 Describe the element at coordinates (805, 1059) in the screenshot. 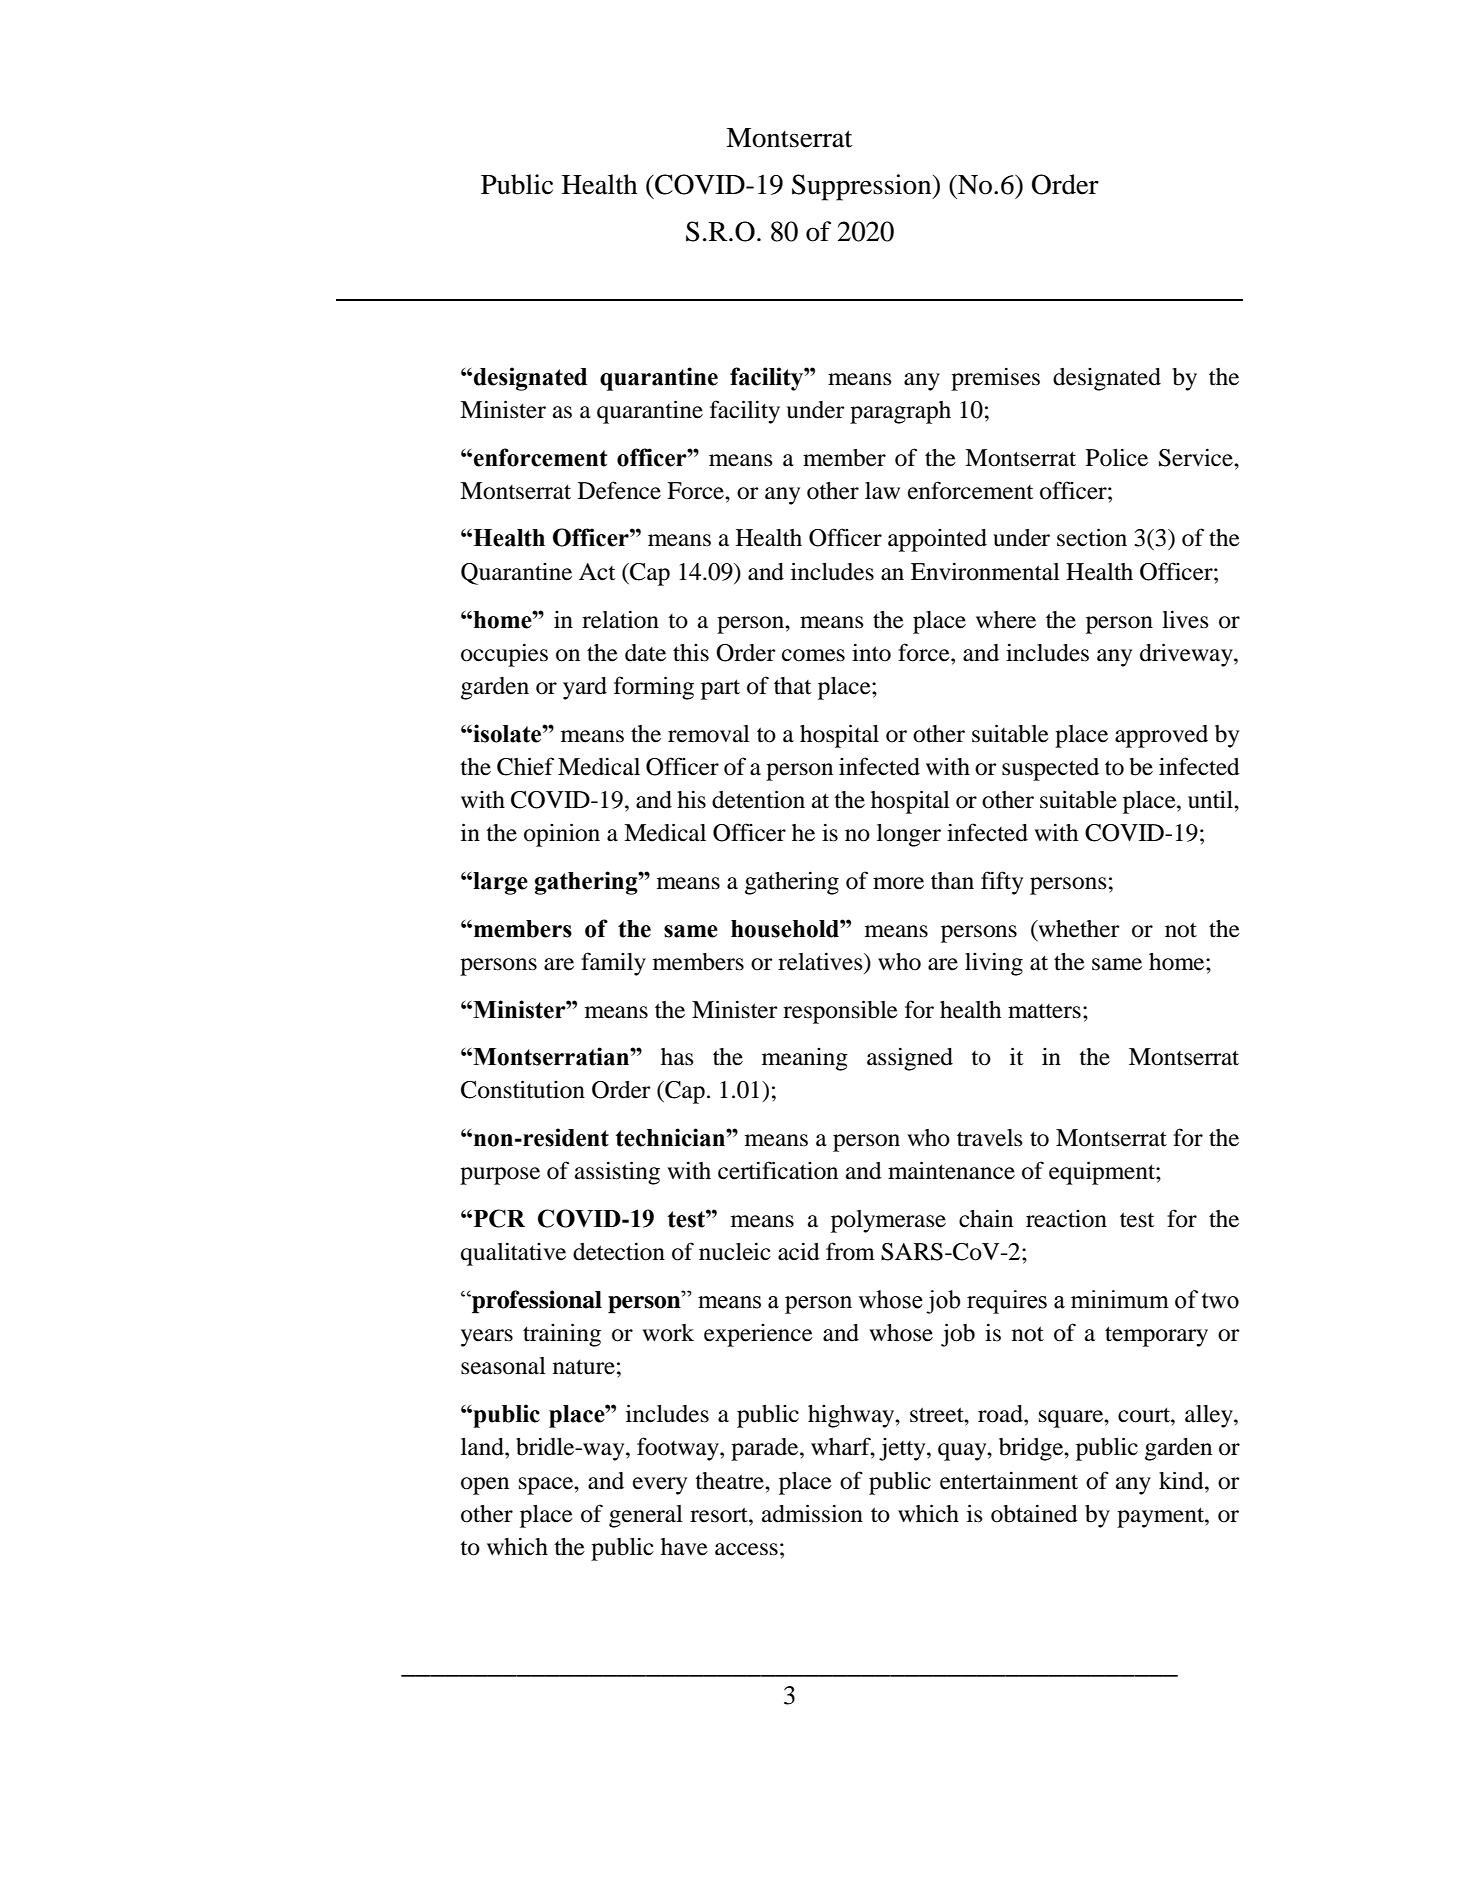

I see `meaning` at that location.
